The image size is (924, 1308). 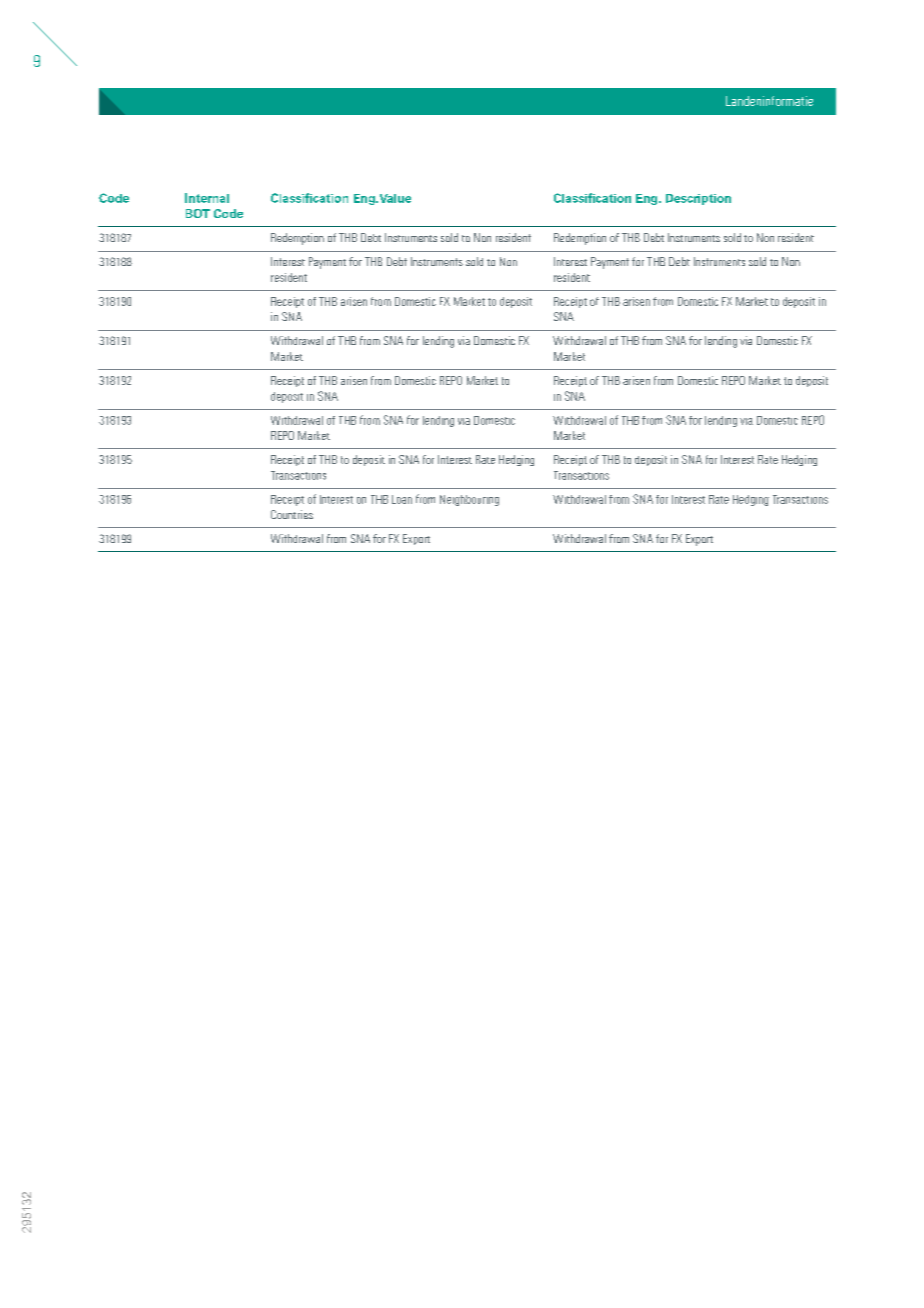 What do you see at coordinates (198, 213) in the page?
I see `BOT` at bounding box center [198, 213].
